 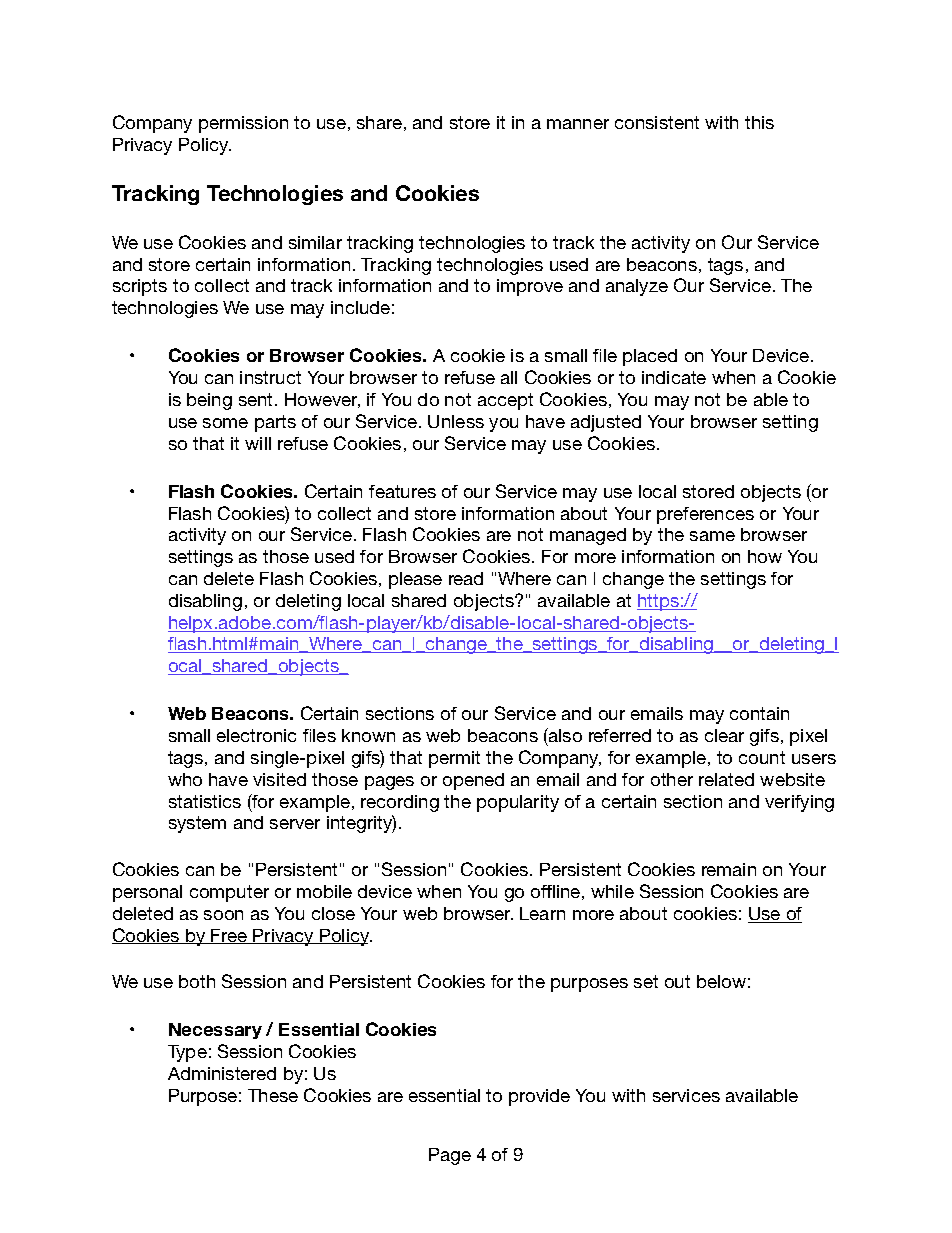 What do you see at coordinates (578, 124) in the screenshot?
I see `manner` at bounding box center [578, 124].
